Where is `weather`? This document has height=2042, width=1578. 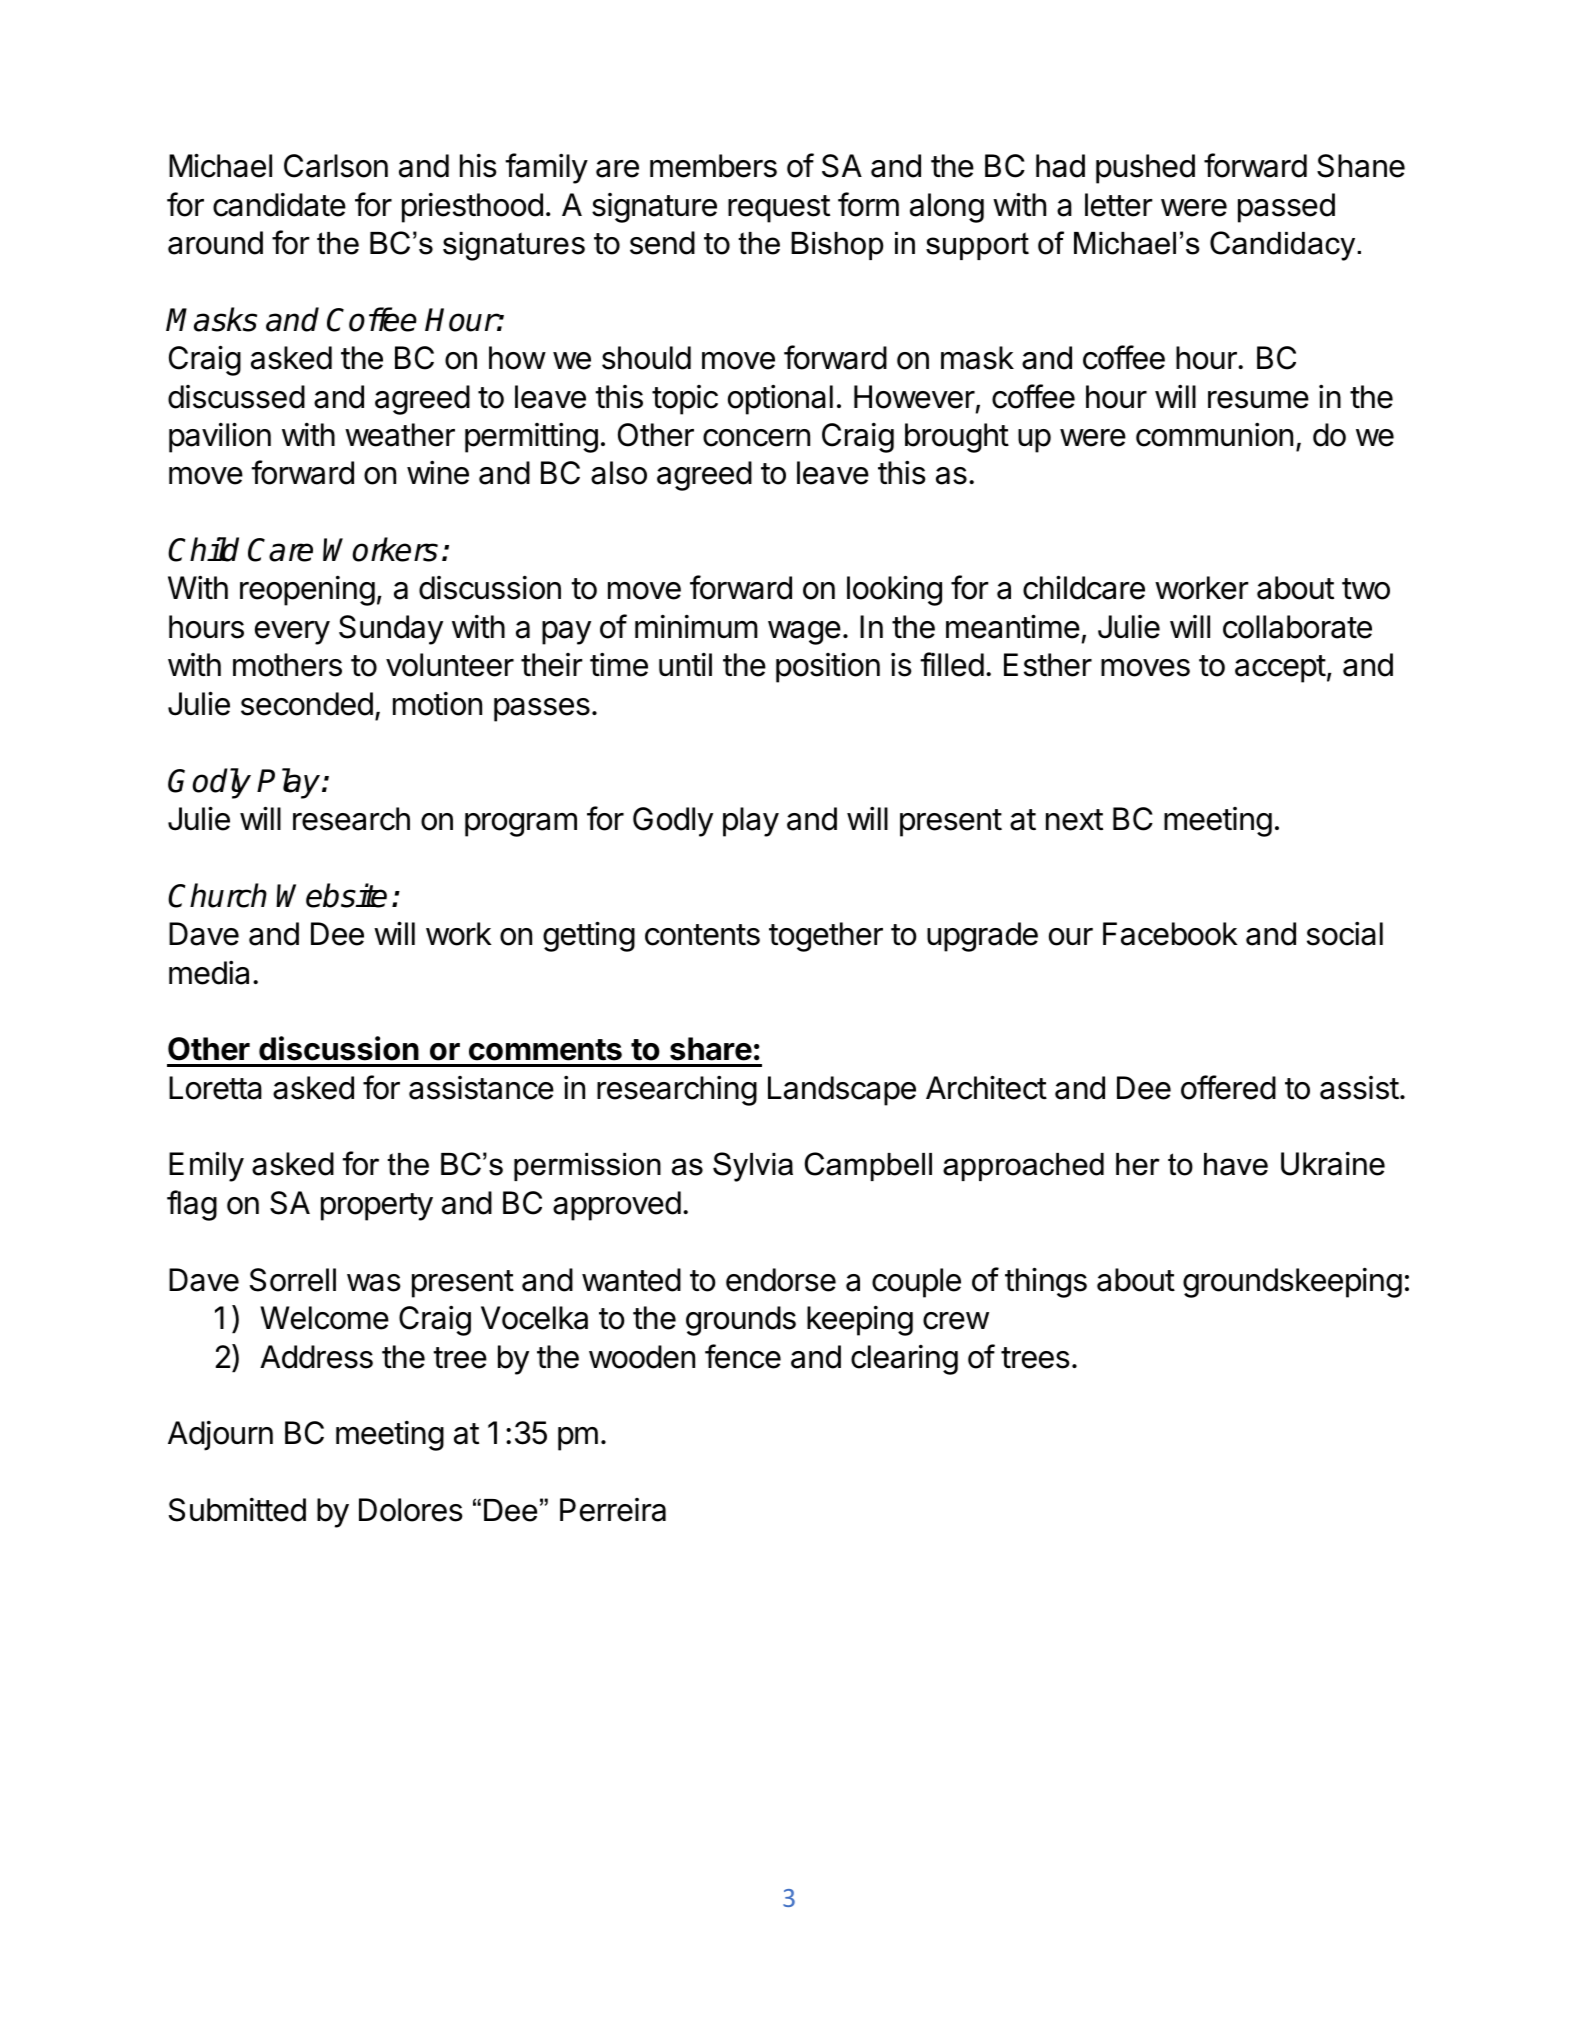
weather is located at coordinates (400, 435).
